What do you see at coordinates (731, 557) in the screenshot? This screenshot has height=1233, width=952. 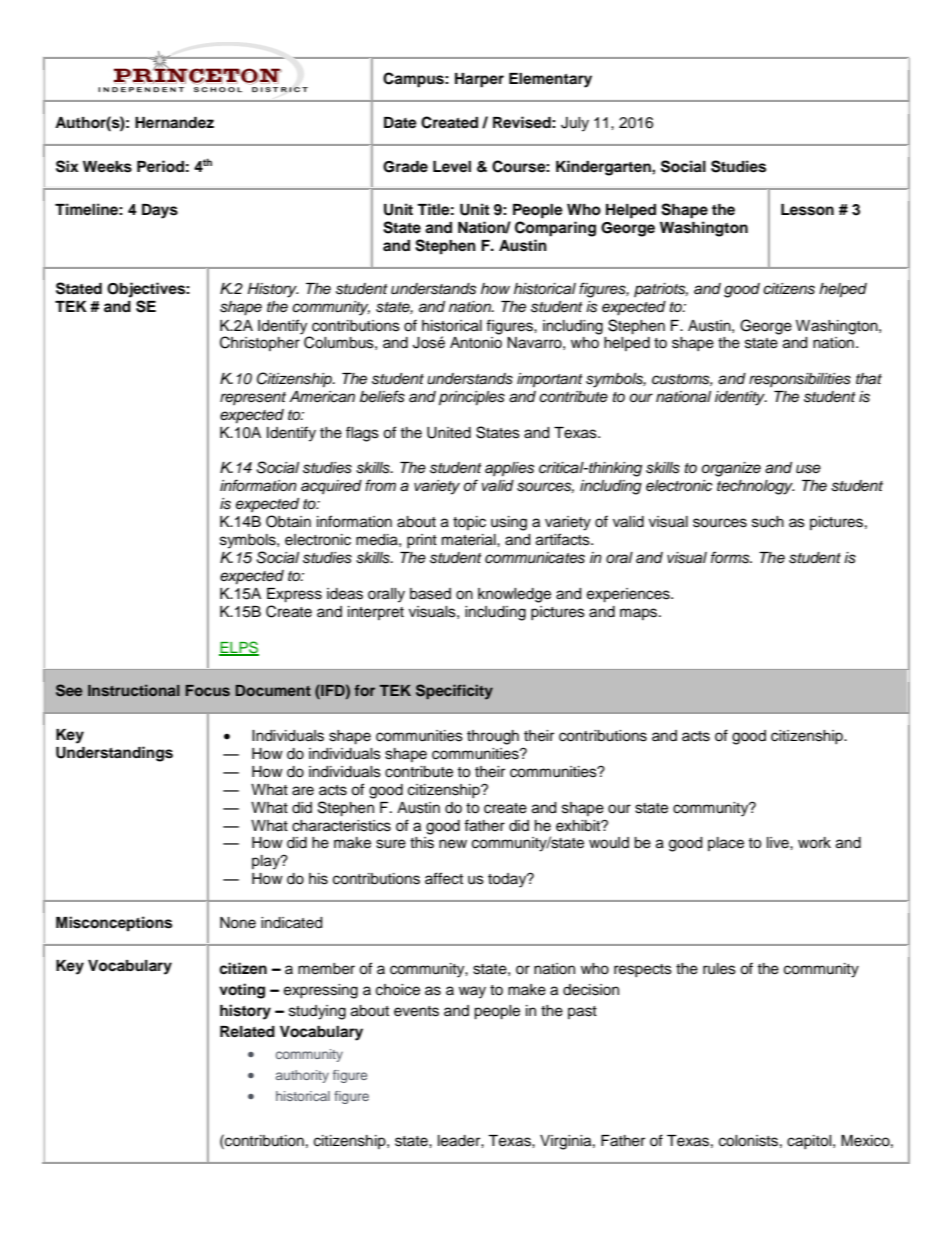 I see `forms` at bounding box center [731, 557].
